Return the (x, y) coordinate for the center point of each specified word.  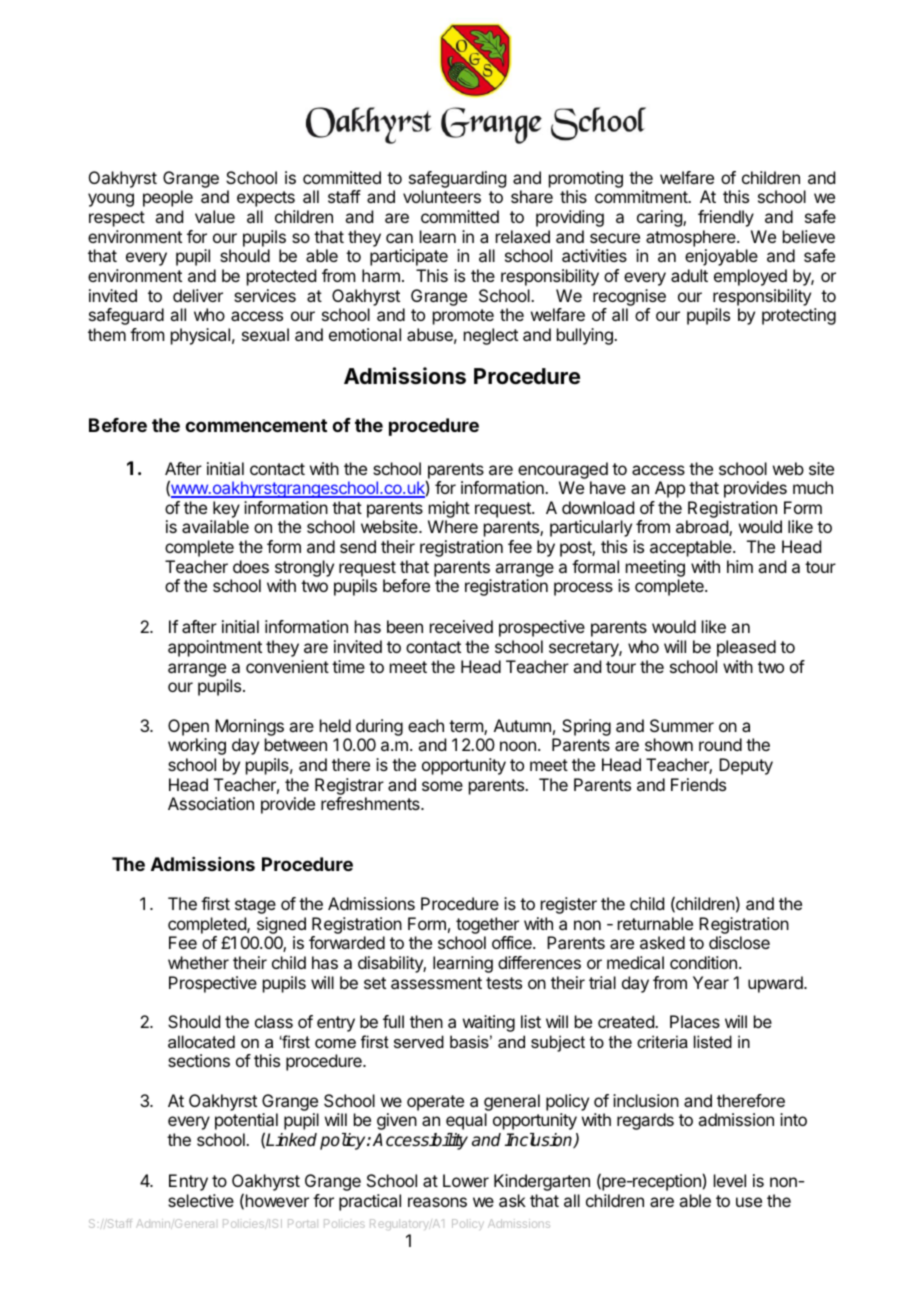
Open (188, 727)
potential (246, 1123)
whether (198, 962)
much (813, 487)
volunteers (442, 196)
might (449, 509)
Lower (466, 1180)
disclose (739, 942)
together (487, 927)
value (215, 216)
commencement (256, 425)
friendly (726, 218)
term (467, 727)
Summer (682, 725)
